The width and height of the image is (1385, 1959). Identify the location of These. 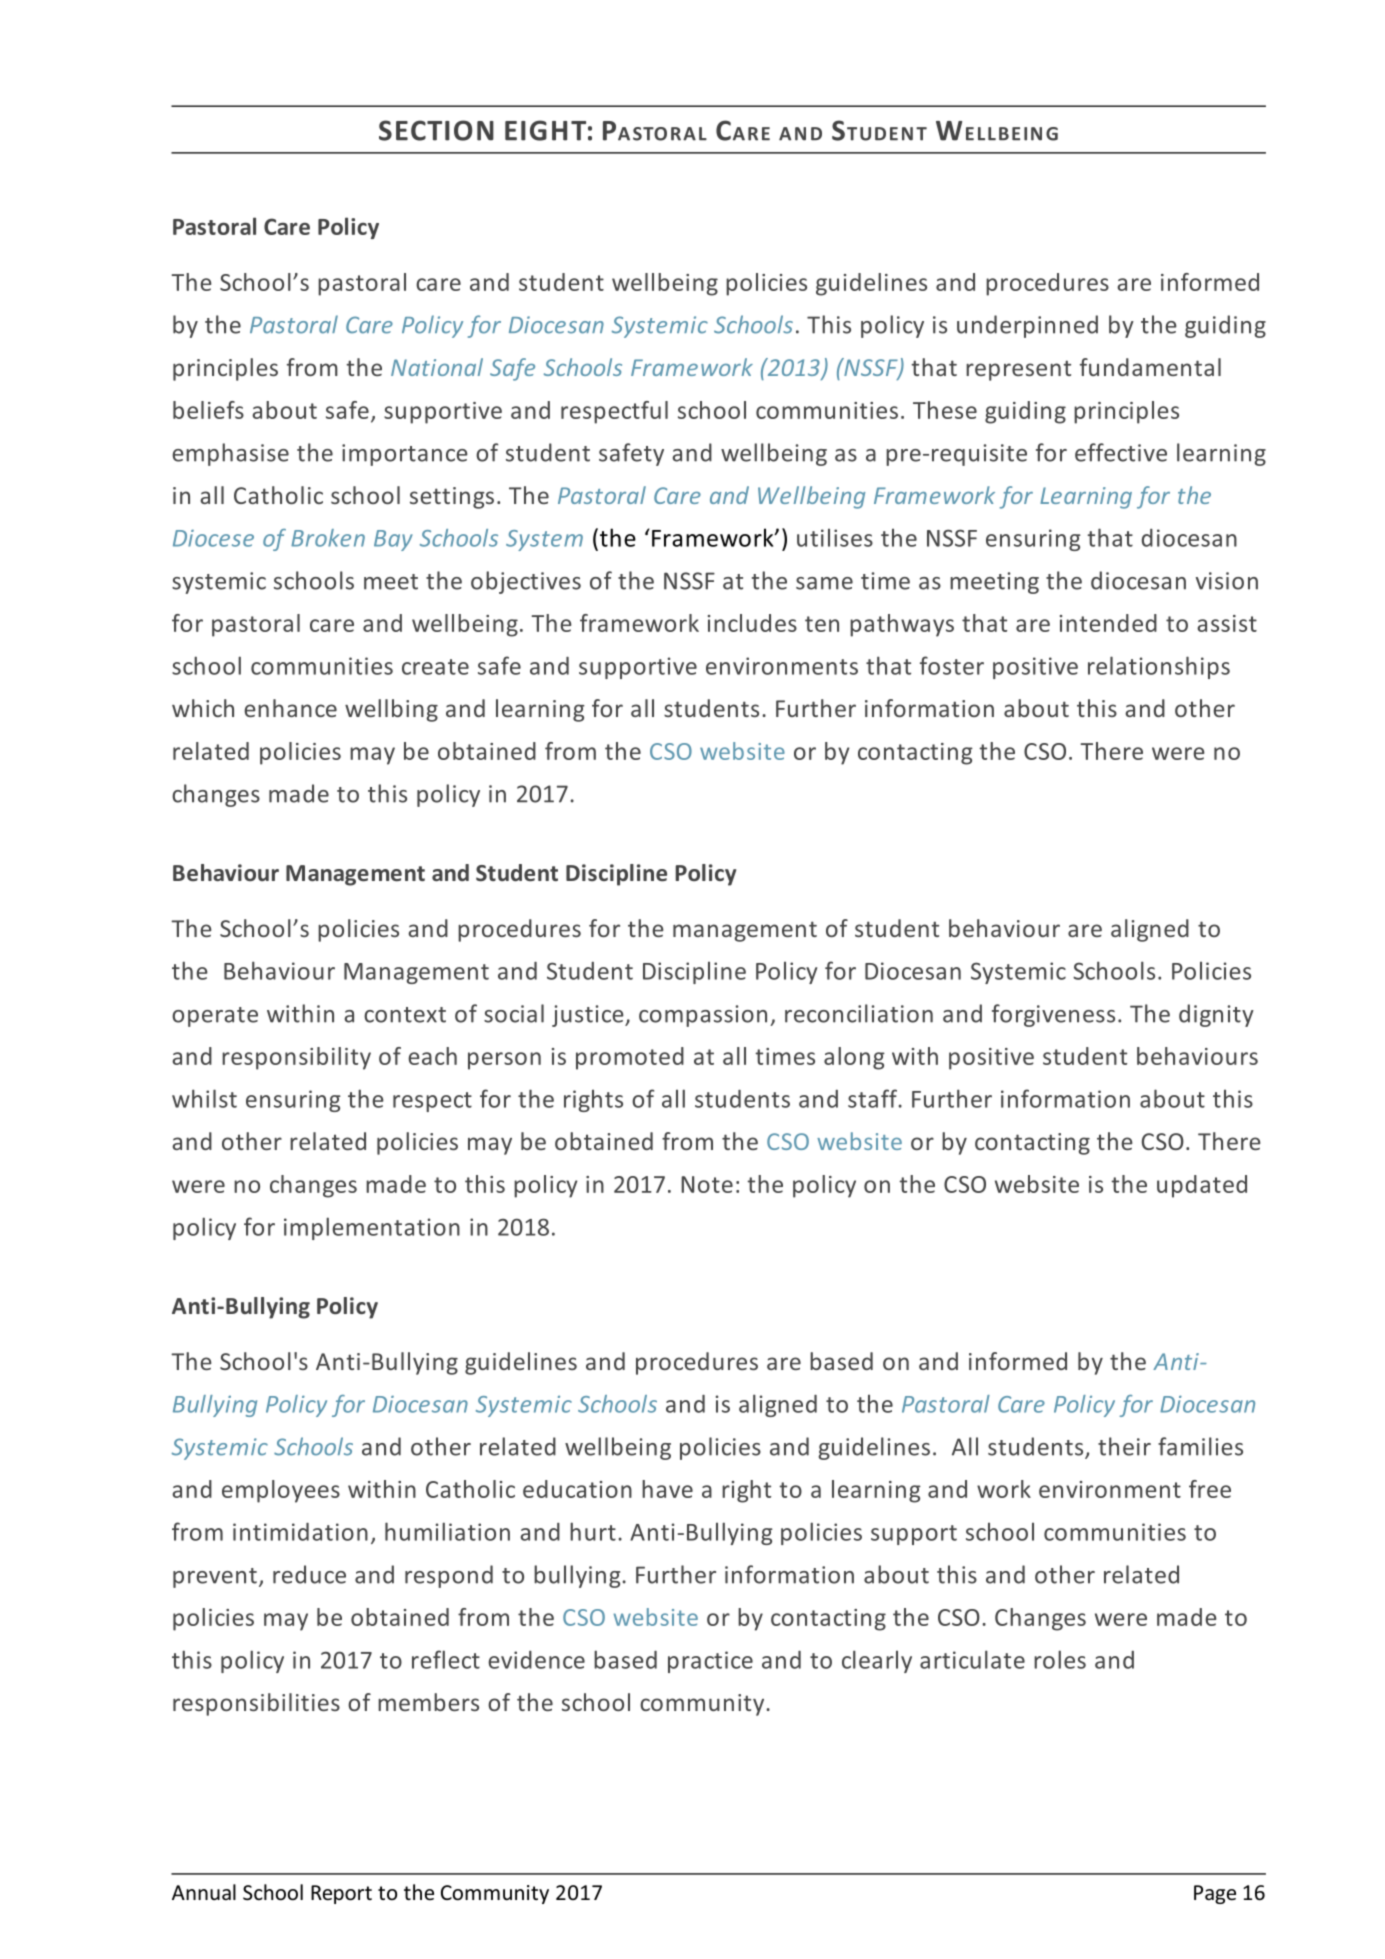
(945, 410).
